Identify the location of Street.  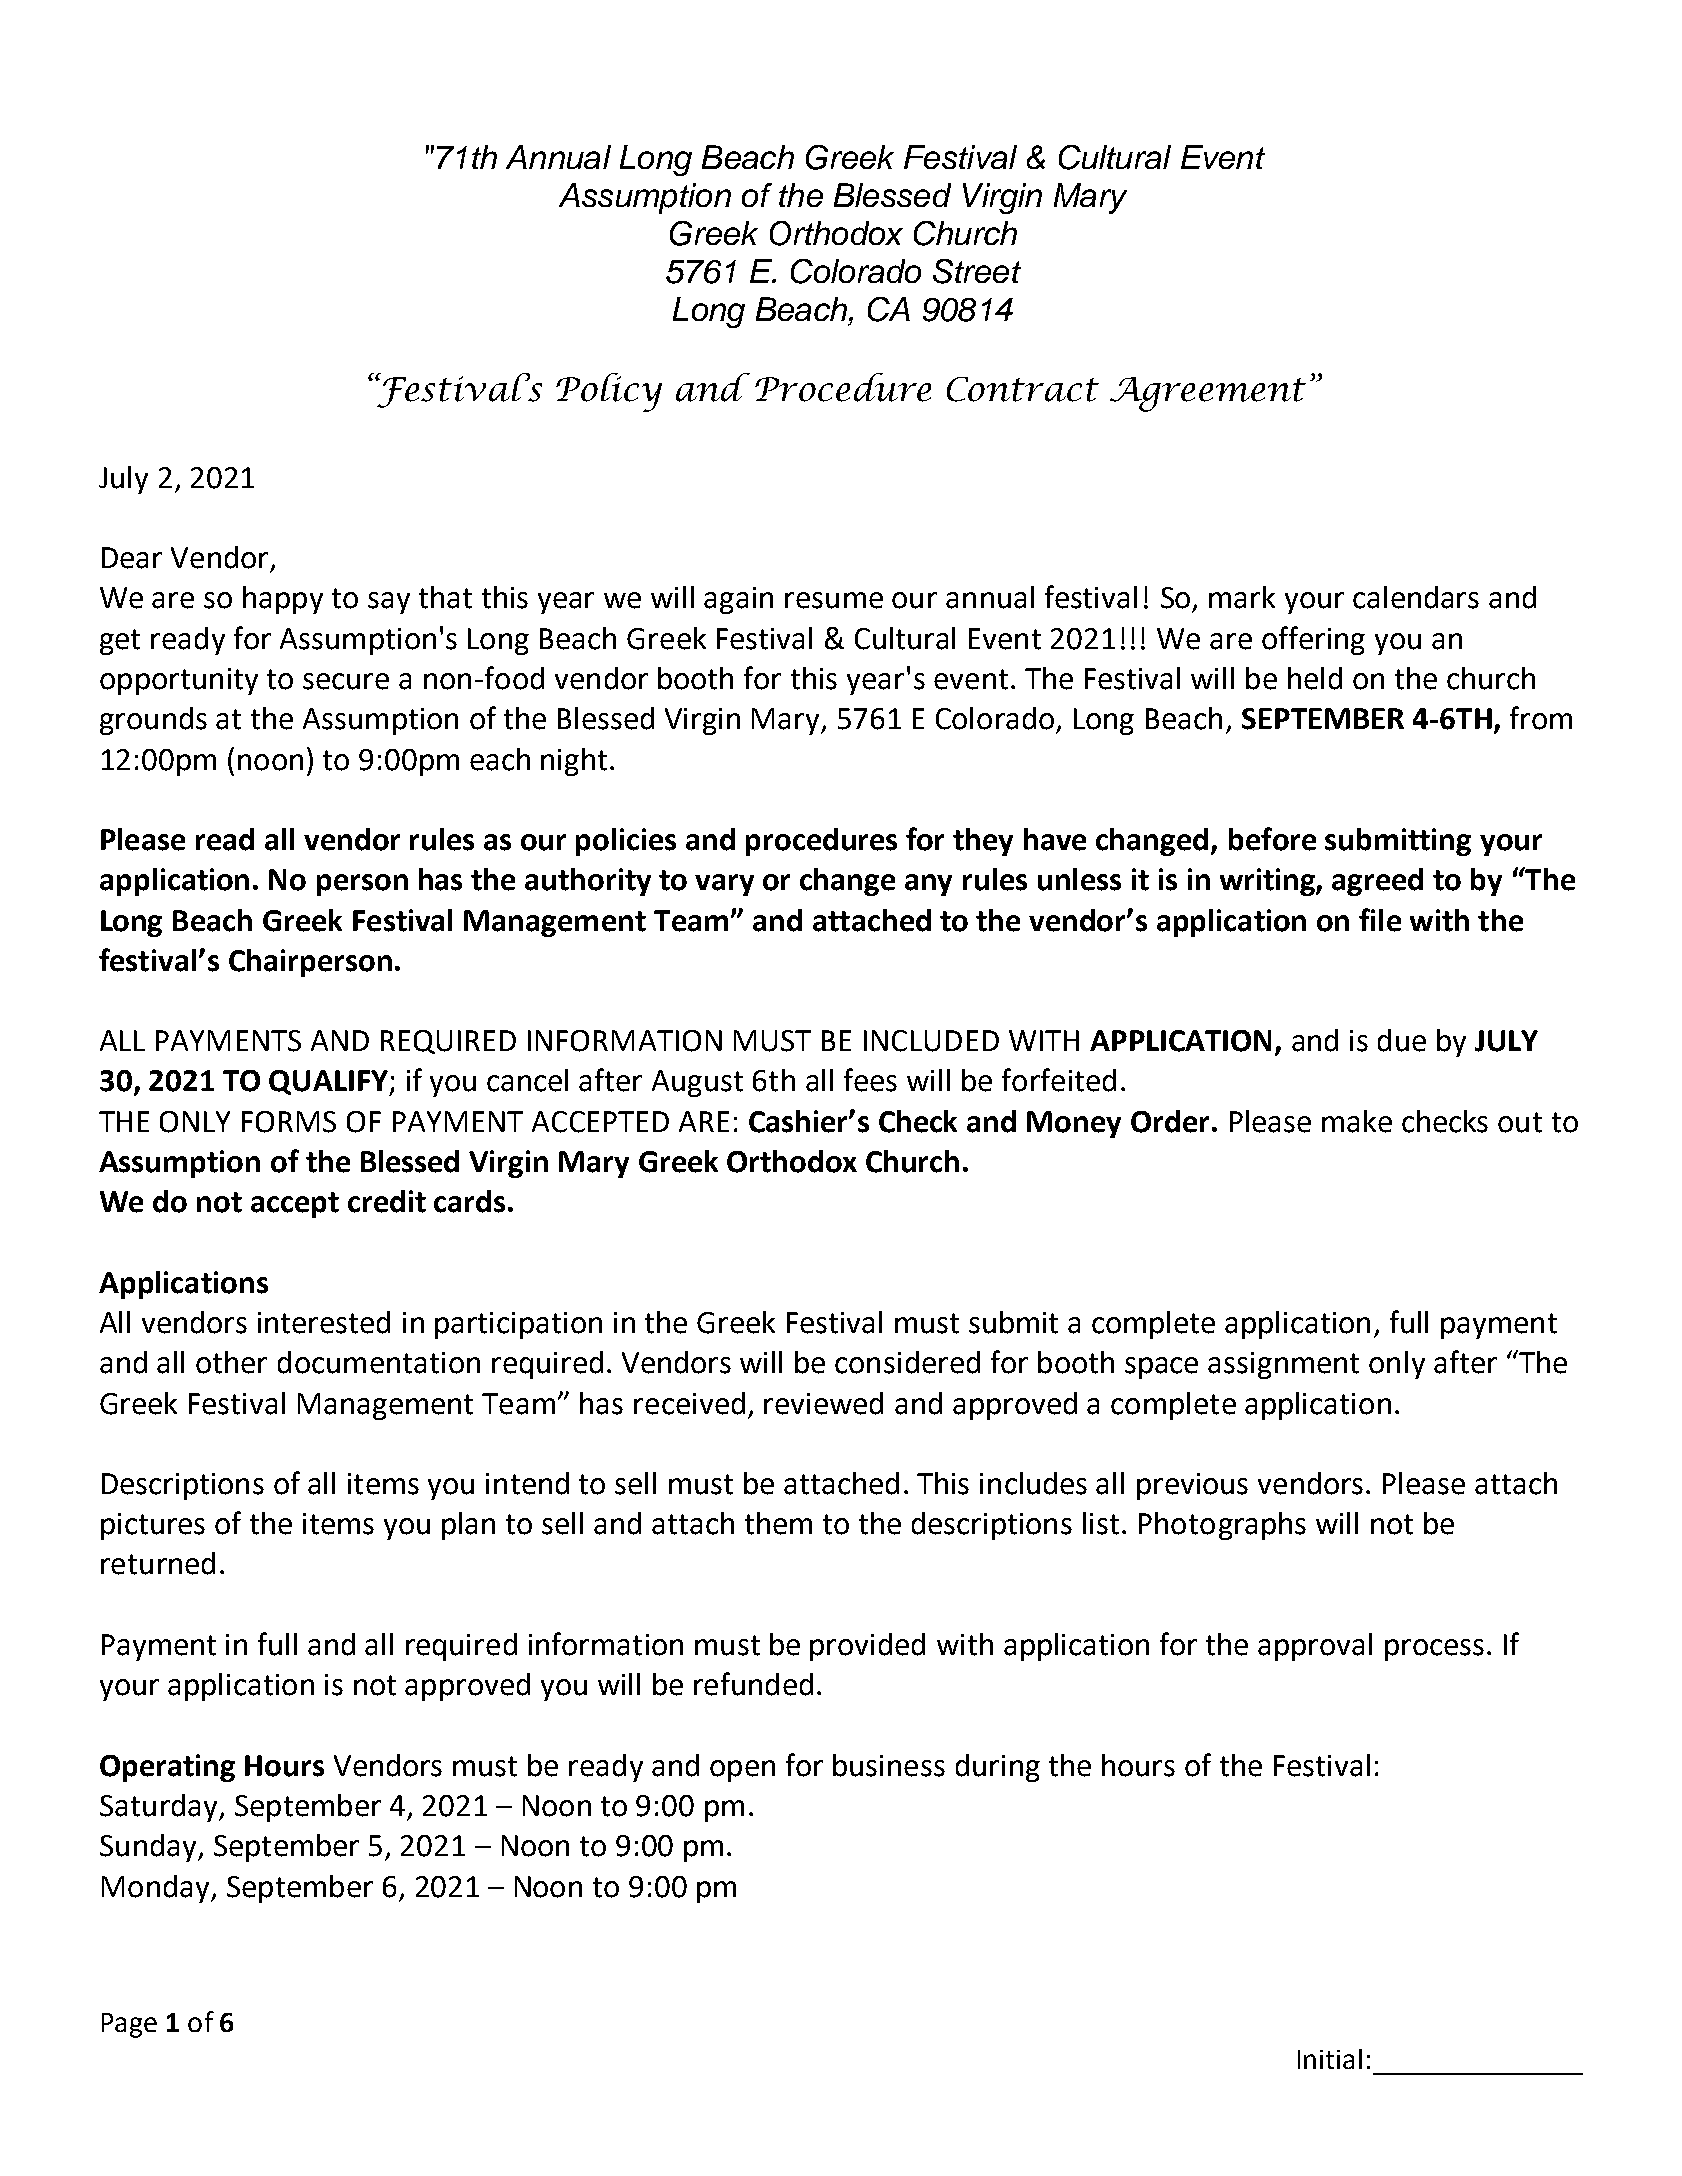
(977, 271).
